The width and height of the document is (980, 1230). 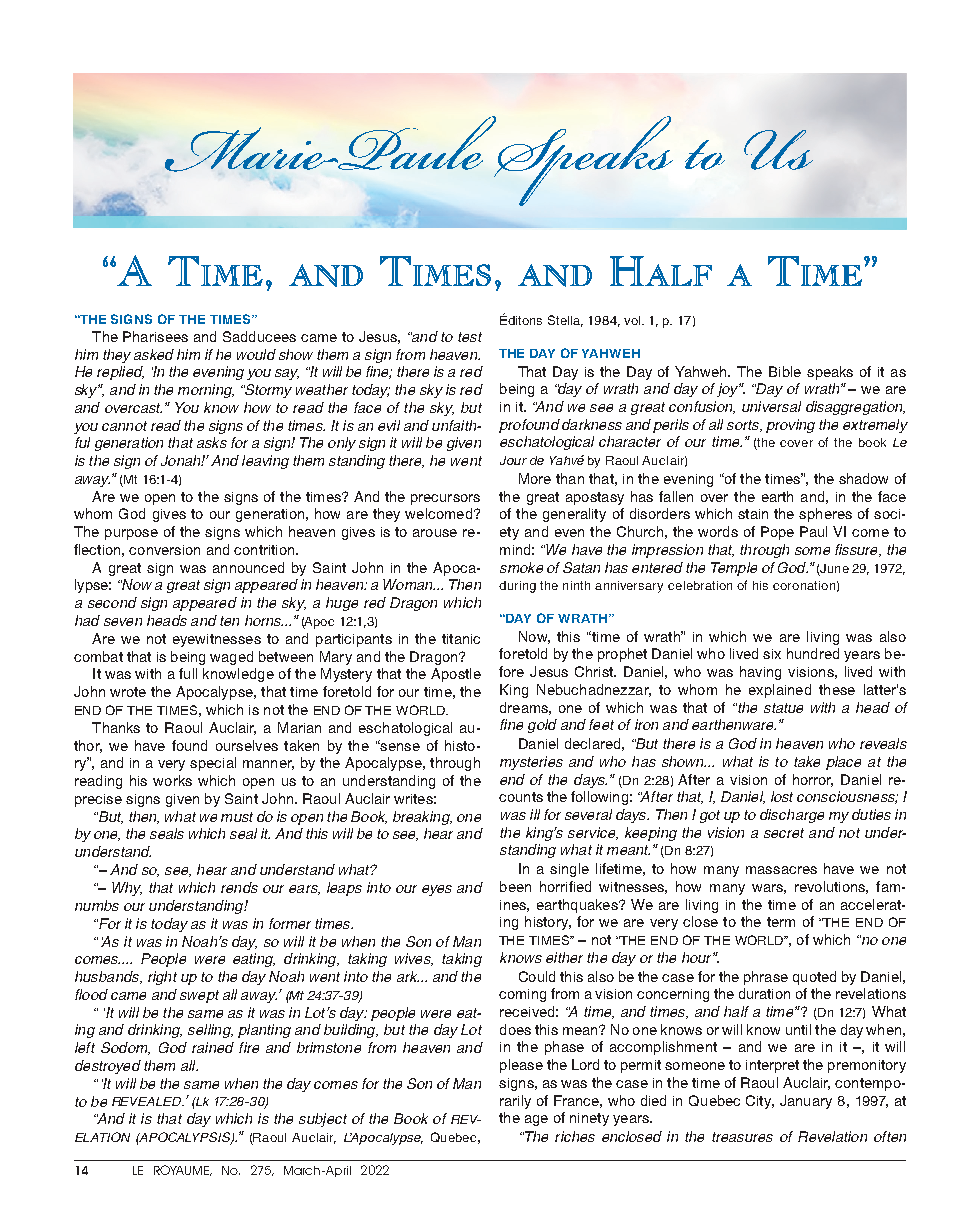 I want to click on statue, so click(x=783, y=708).
